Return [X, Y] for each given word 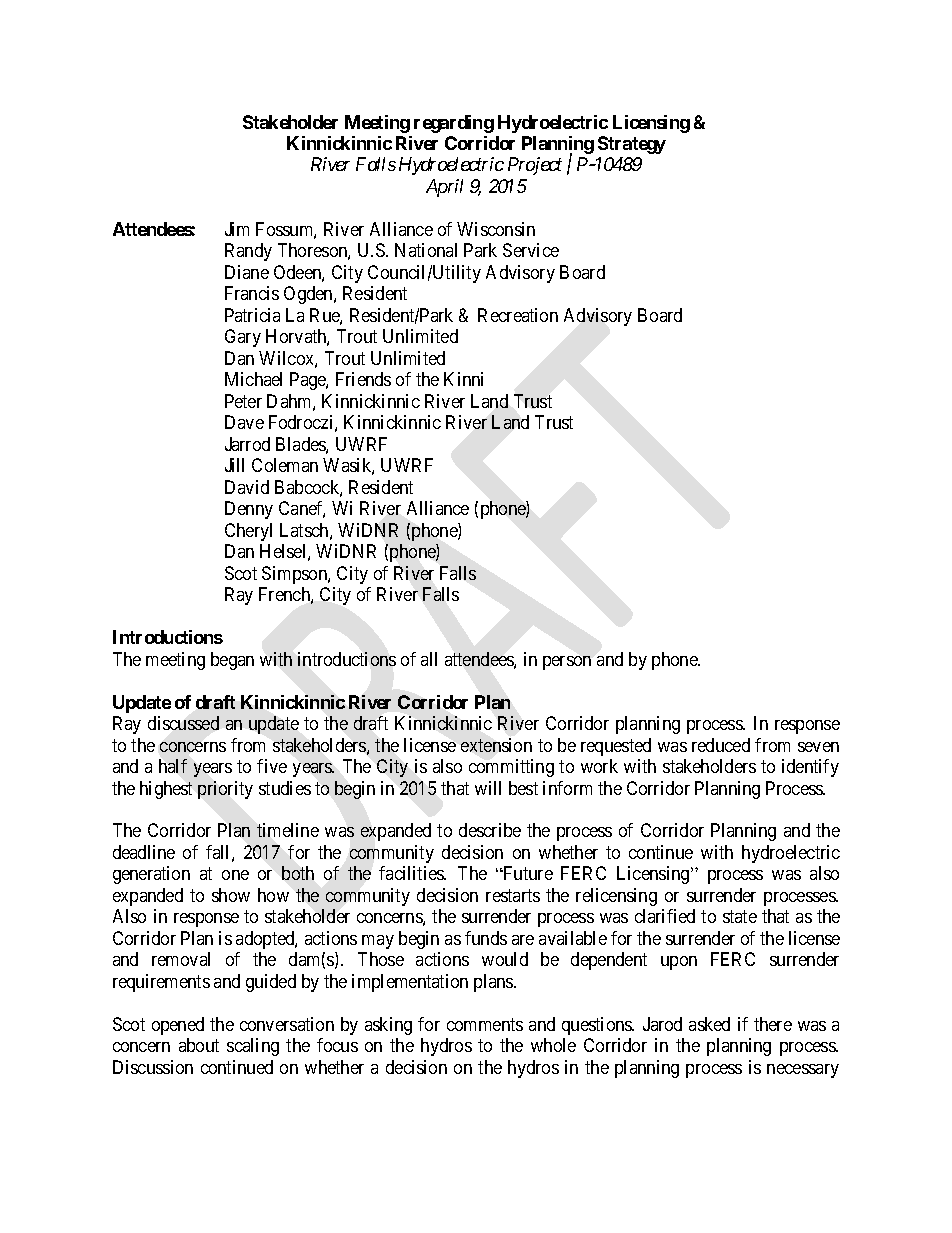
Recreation [518, 315]
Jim [237, 229]
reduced [721, 745]
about [199, 1045]
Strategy [632, 145]
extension [496, 745]
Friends [363, 379]
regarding [454, 124]
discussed [183, 723]
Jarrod [247, 444]
